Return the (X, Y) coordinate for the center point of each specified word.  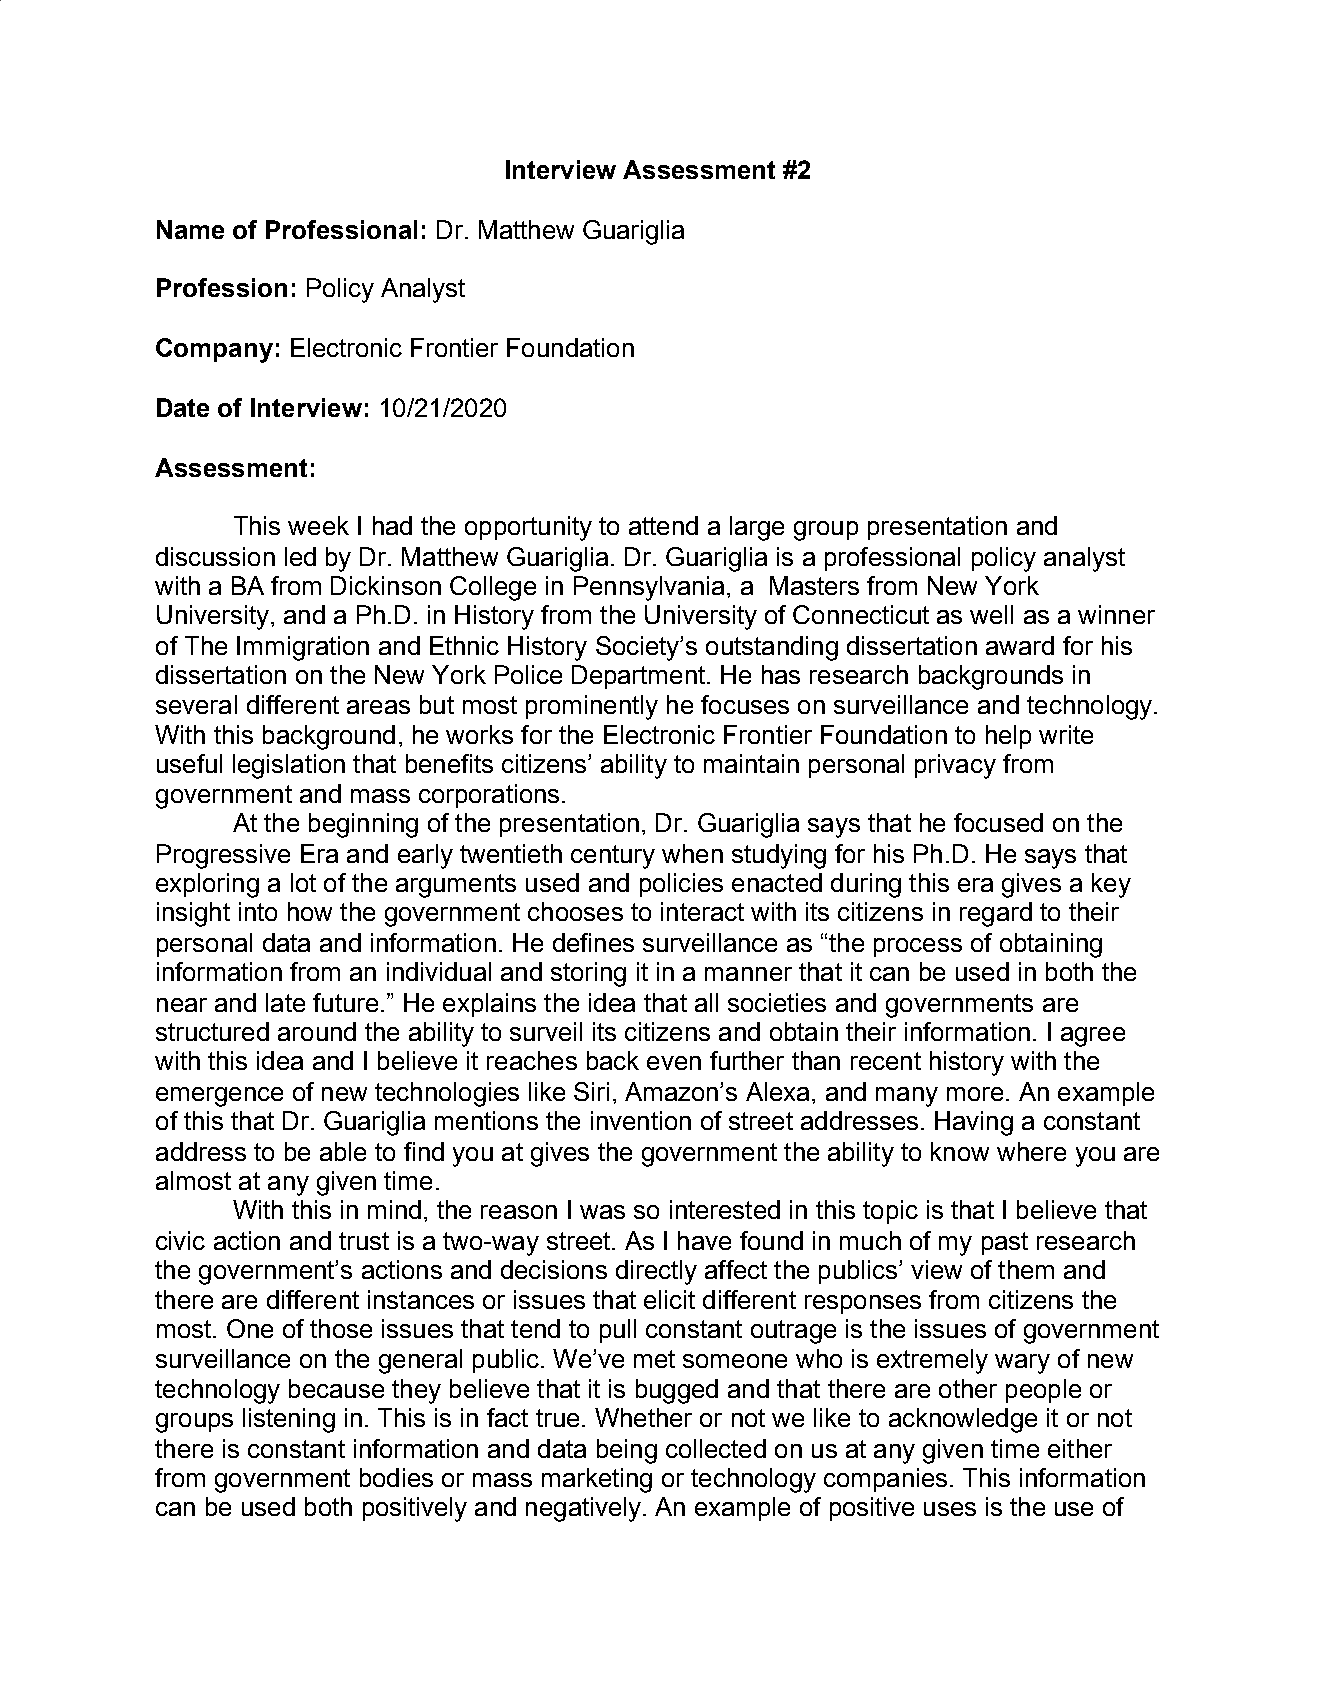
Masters (814, 585)
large (757, 528)
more (975, 1094)
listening (289, 1420)
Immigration (303, 648)
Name (190, 229)
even (674, 1063)
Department (640, 677)
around (317, 1031)
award (1020, 645)
